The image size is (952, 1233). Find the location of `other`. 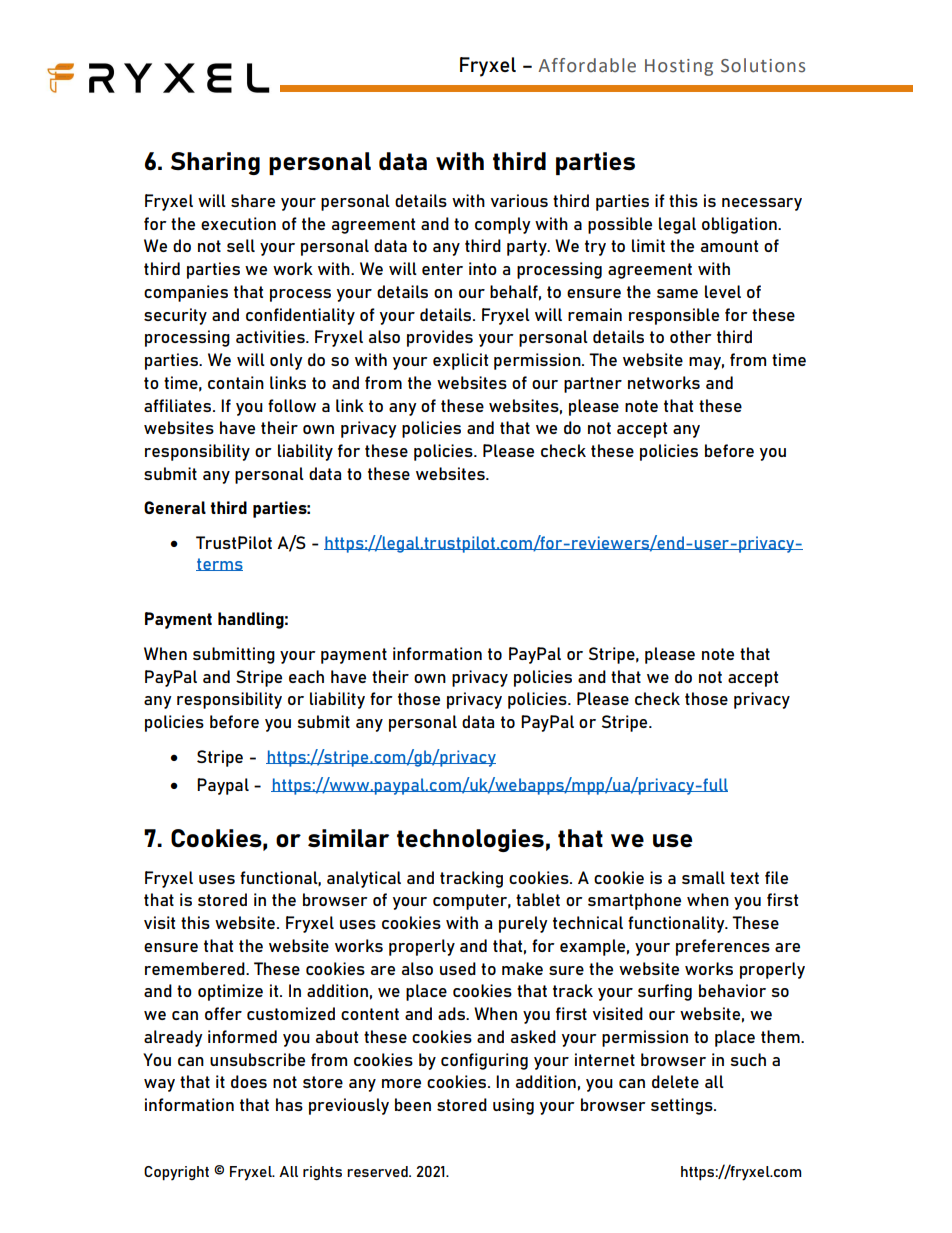

other is located at coordinates (691, 336).
